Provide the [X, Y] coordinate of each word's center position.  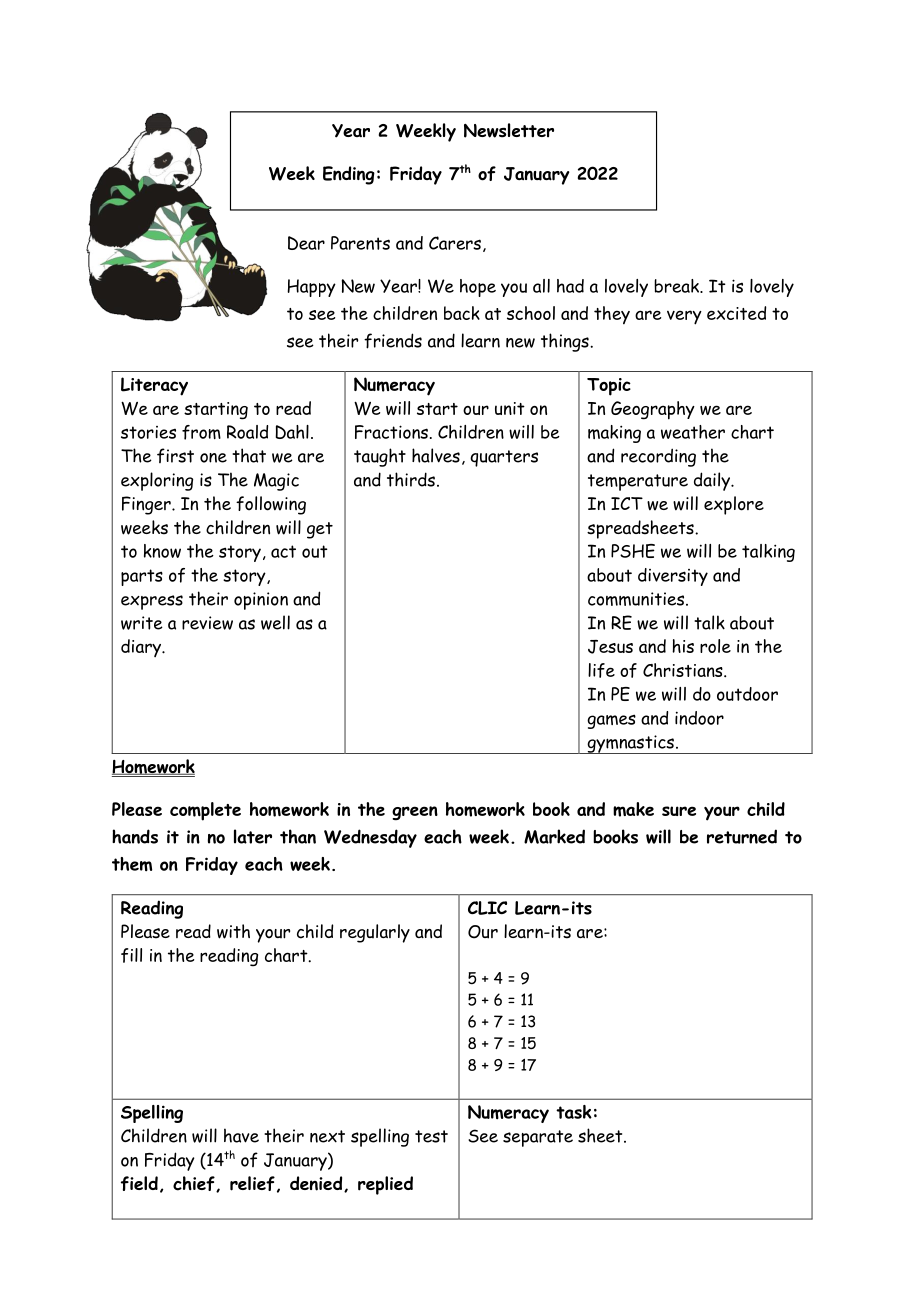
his [683, 646]
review [207, 623]
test [431, 1136]
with [233, 931]
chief [195, 1184]
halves [436, 455]
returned [742, 836]
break [678, 286]
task [574, 1112]
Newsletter [509, 130]
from [201, 432]
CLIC [487, 908]
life [601, 670]
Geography [653, 410]
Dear [306, 243]
